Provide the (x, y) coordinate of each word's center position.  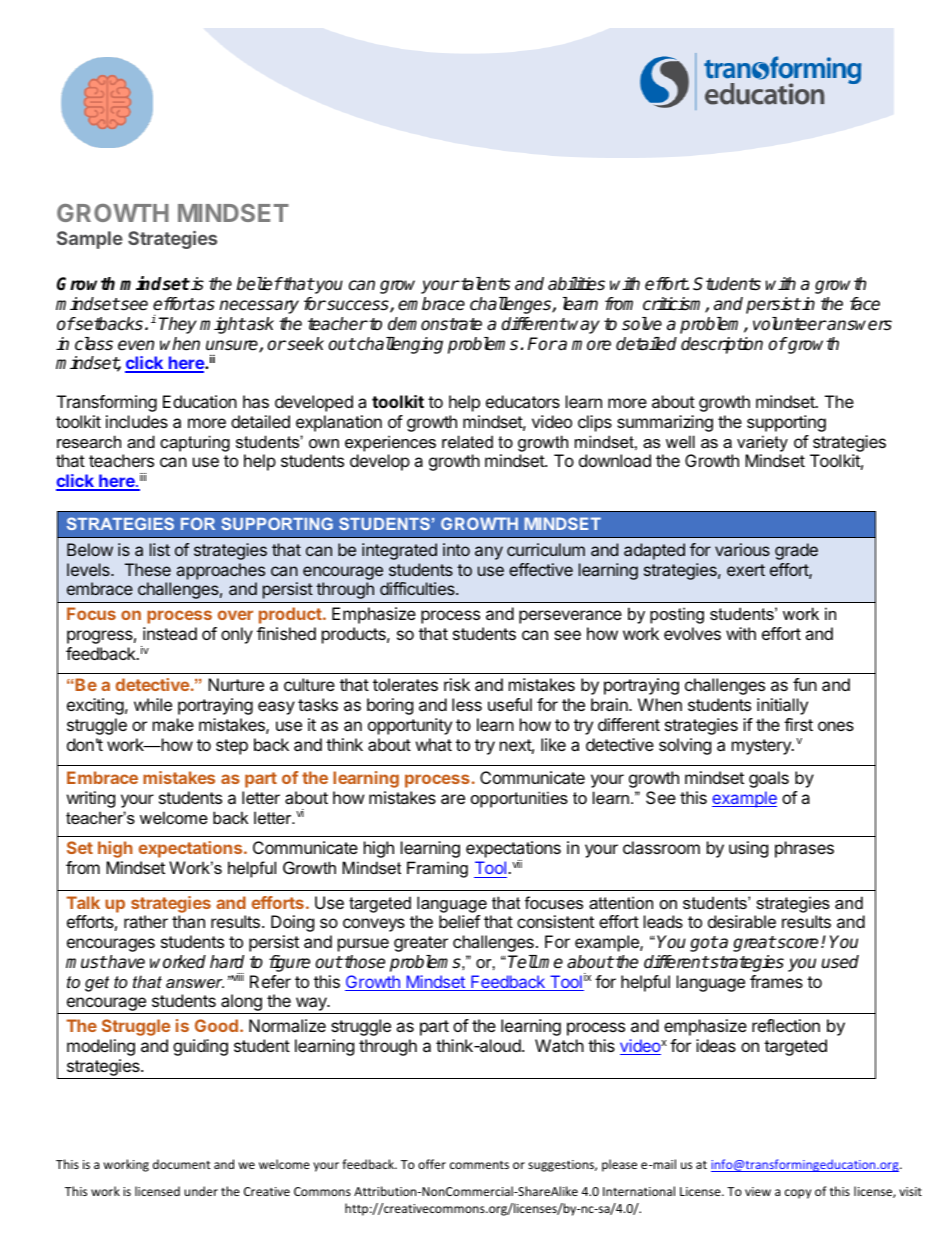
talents (484, 284)
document (182, 1164)
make (173, 724)
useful (510, 704)
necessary (259, 307)
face (865, 304)
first (798, 724)
